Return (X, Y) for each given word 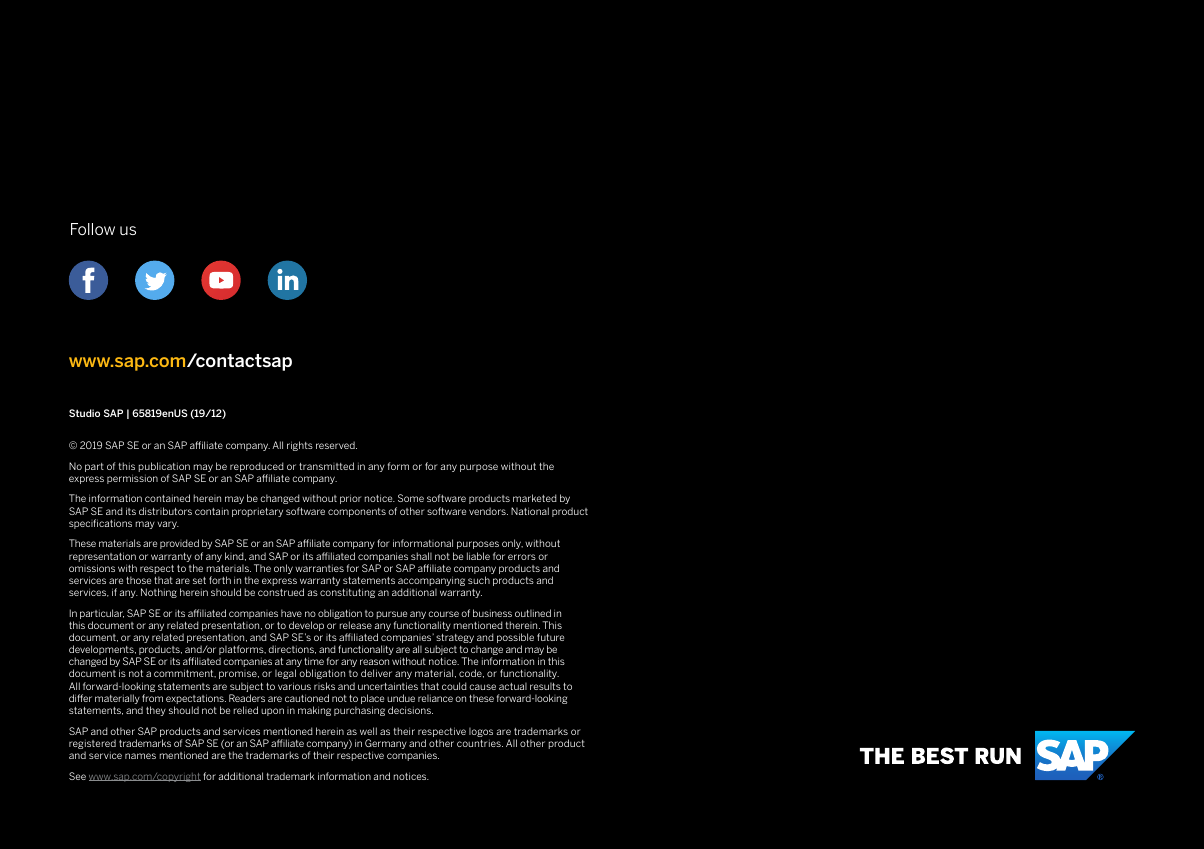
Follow (93, 229)
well (368, 731)
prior (351, 499)
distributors (165, 511)
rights (300, 446)
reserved (336, 445)
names (140, 756)
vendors (488, 511)
